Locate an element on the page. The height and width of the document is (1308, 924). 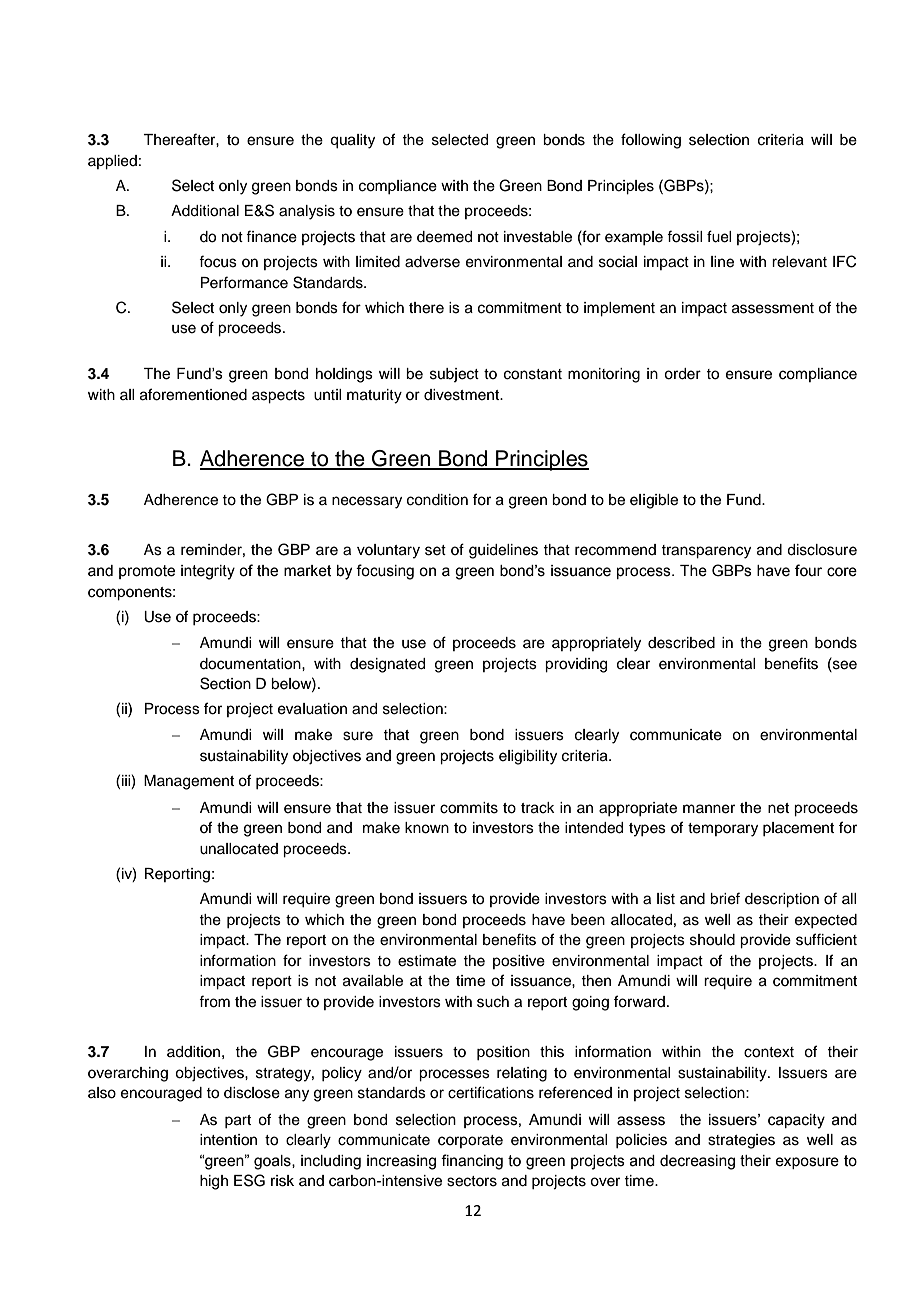
deemed is located at coordinates (444, 237).
